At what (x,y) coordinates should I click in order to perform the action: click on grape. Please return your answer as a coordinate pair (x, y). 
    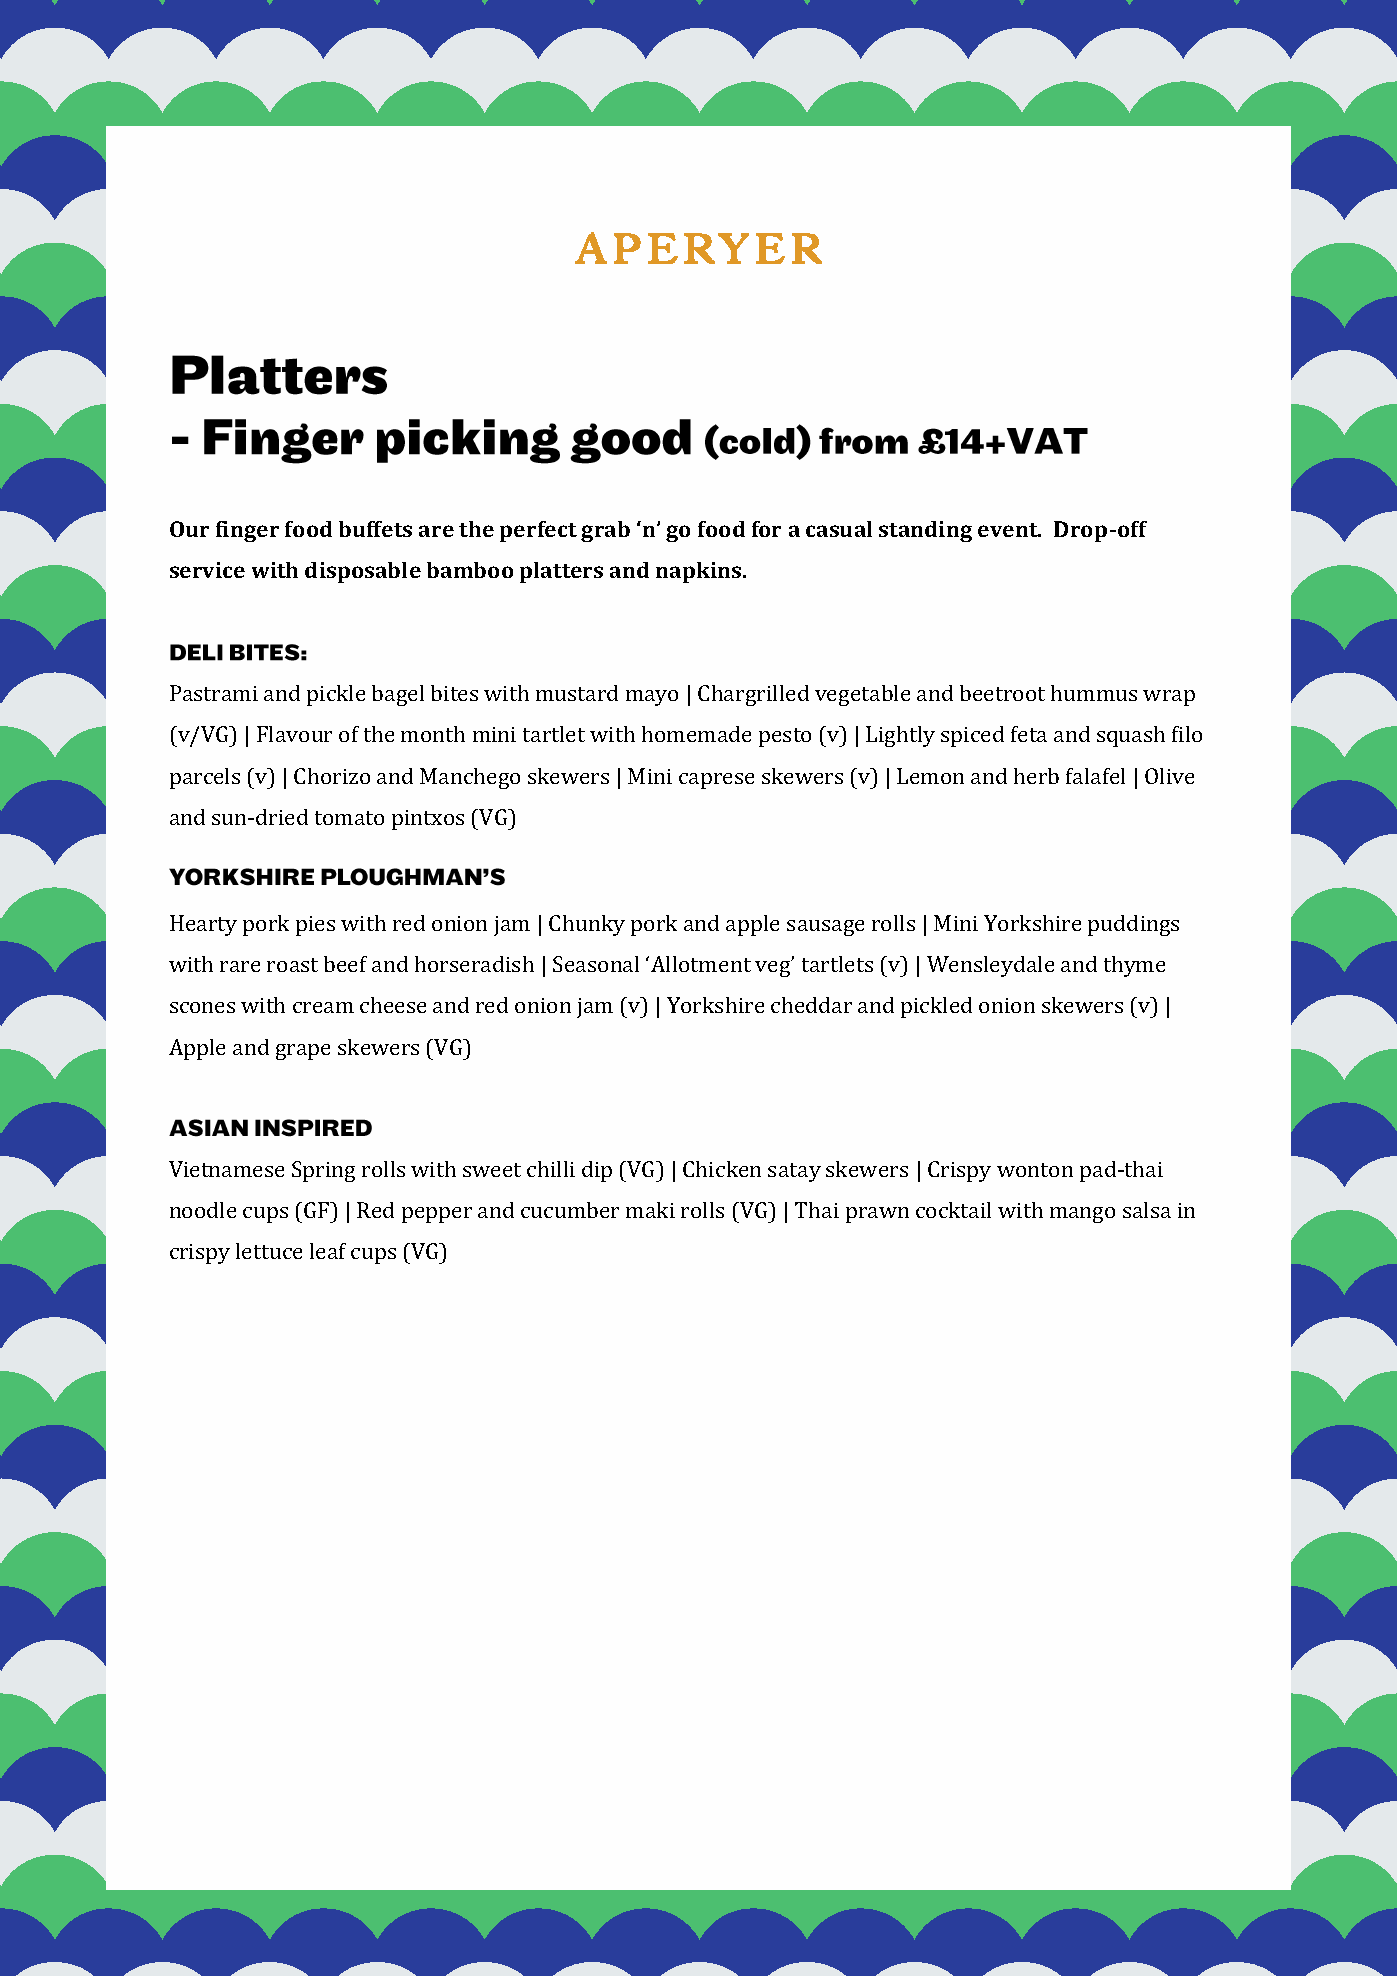
    Looking at the image, I should click on (303, 1052).
